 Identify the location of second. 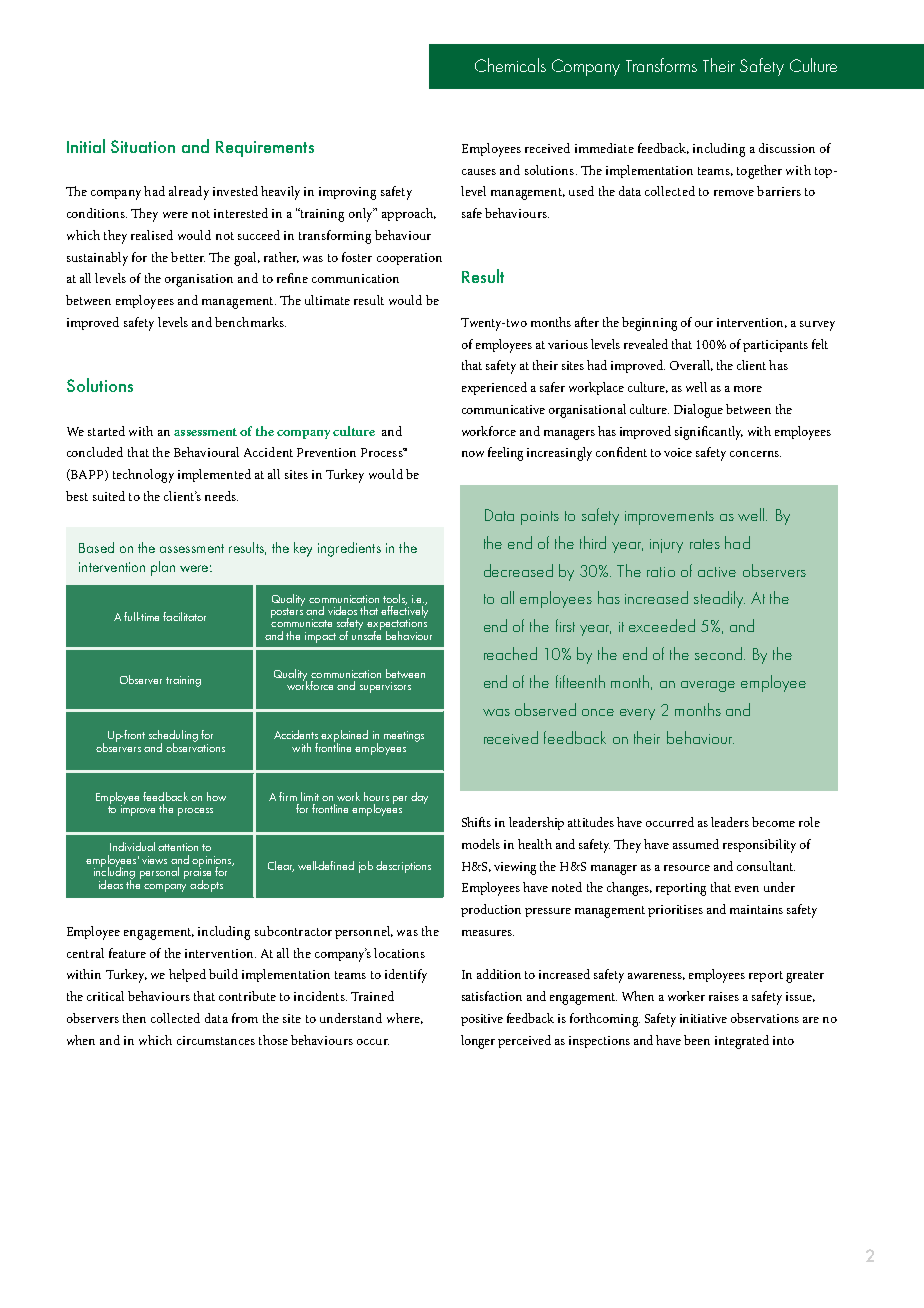
(720, 653).
